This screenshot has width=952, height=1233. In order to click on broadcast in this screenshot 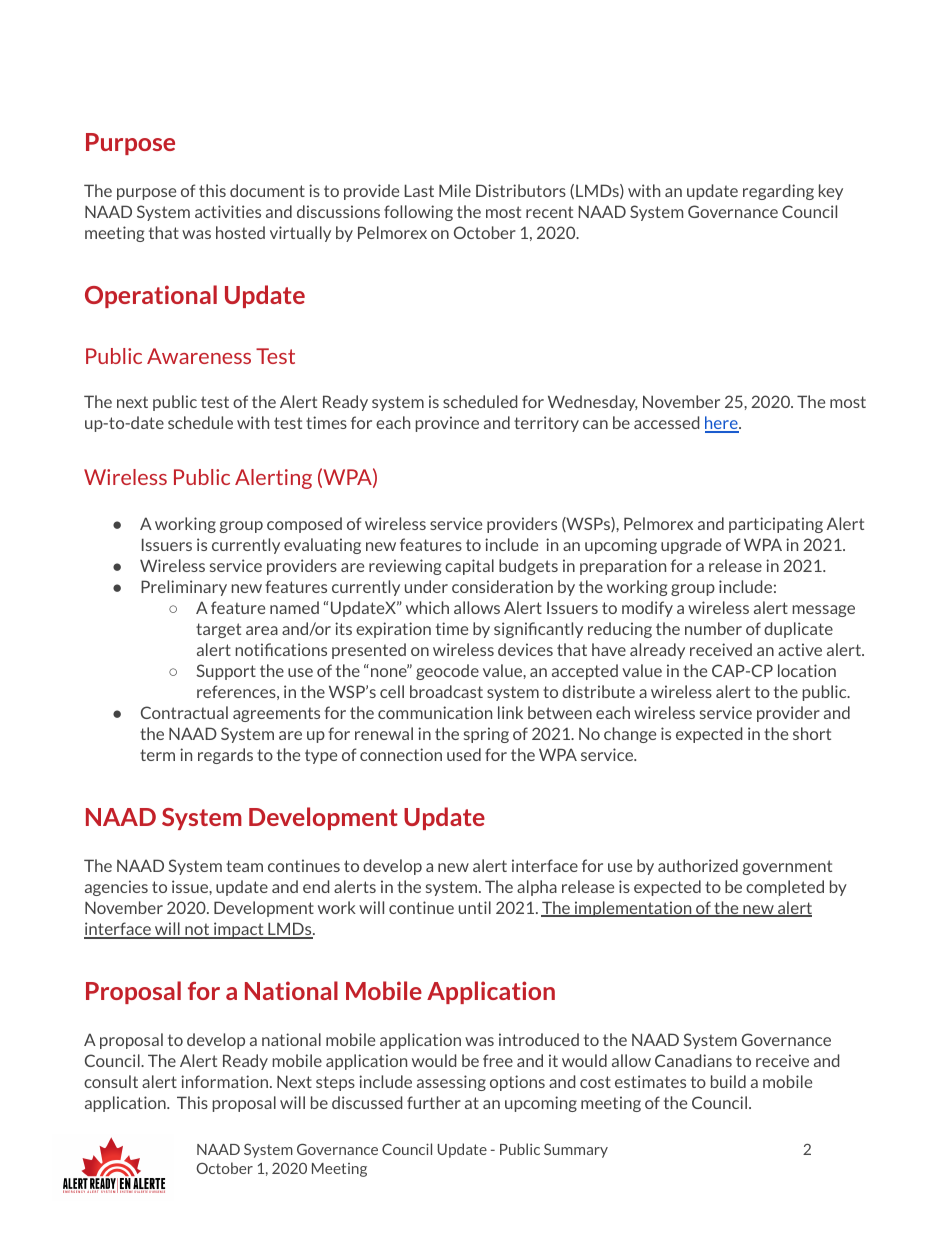, I will do `click(446, 691)`.
